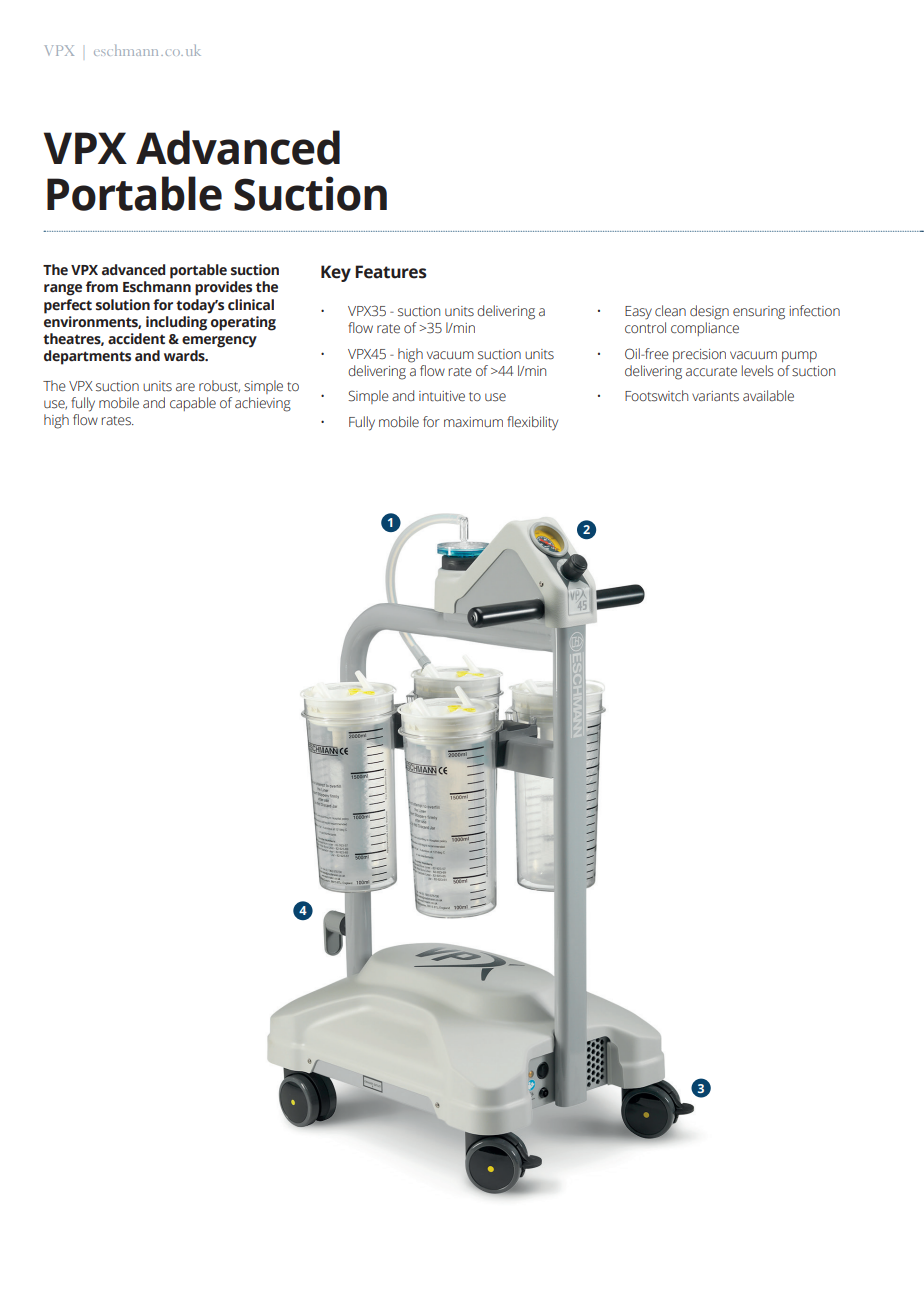 Image resolution: width=924 pixels, height=1308 pixels. Describe the element at coordinates (532, 423) in the screenshot. I see `flexibility` at that location.
